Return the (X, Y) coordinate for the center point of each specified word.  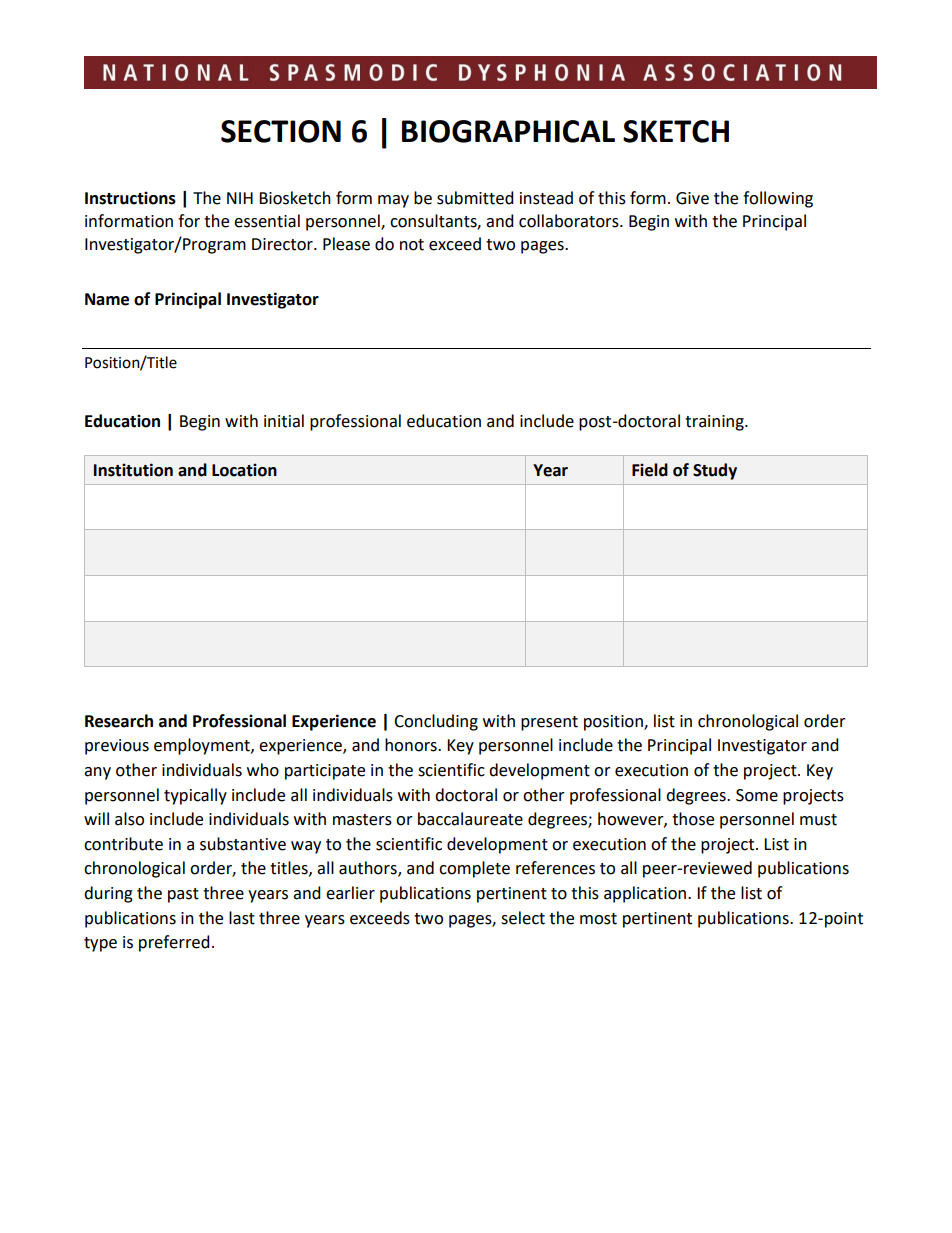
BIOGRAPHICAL (508, 131)
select (523, 918)
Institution (133, 470)
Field (650, 470)
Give (692, 198)
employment (203, 746)
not (412, 245)
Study (715, 471)
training (715, 423)
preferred (174, 943)
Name (107, 299)
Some (757, 795)
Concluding (436, 722)
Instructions (130, 198)
